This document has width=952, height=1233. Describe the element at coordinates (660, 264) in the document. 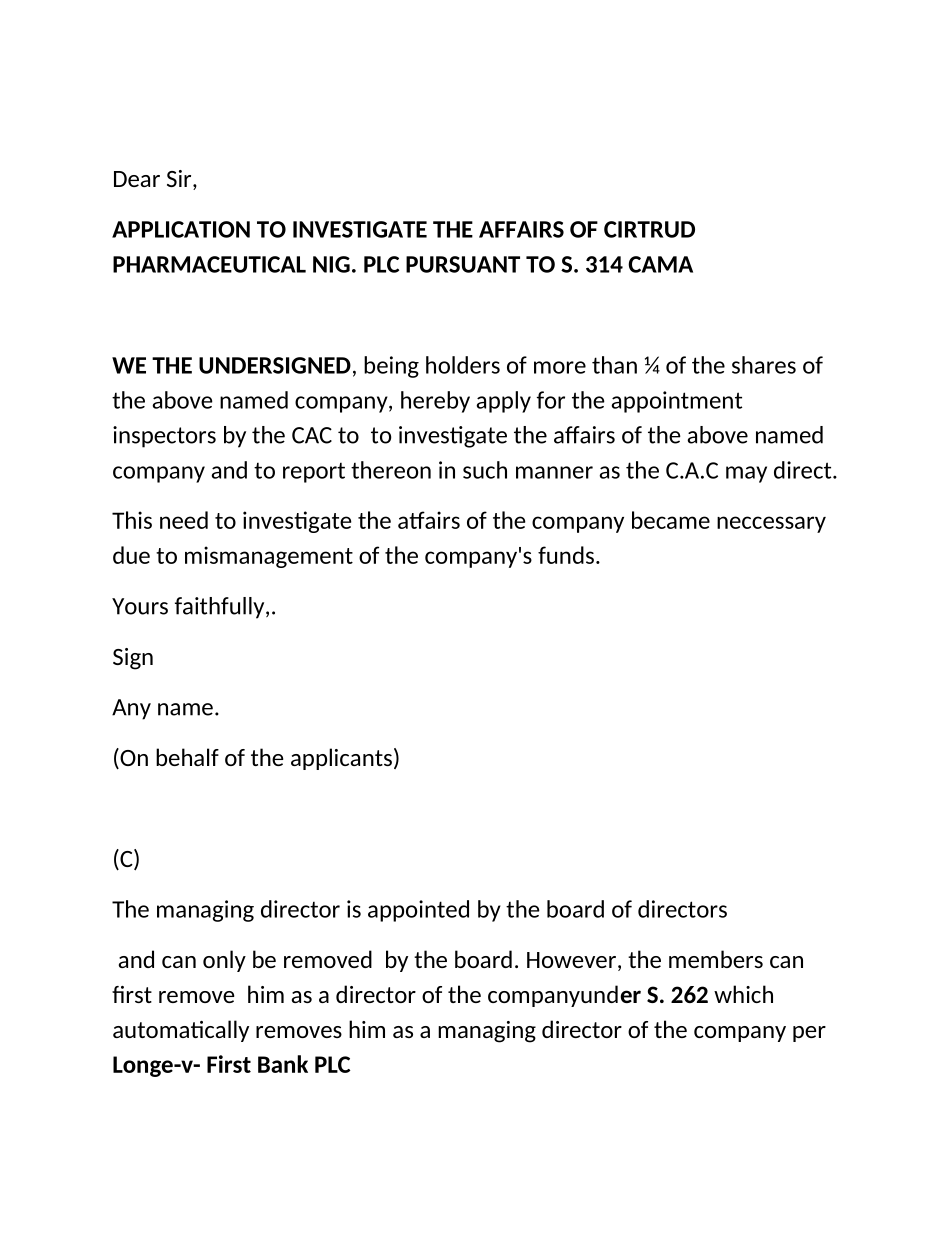

I see `CAMA` at that location.
